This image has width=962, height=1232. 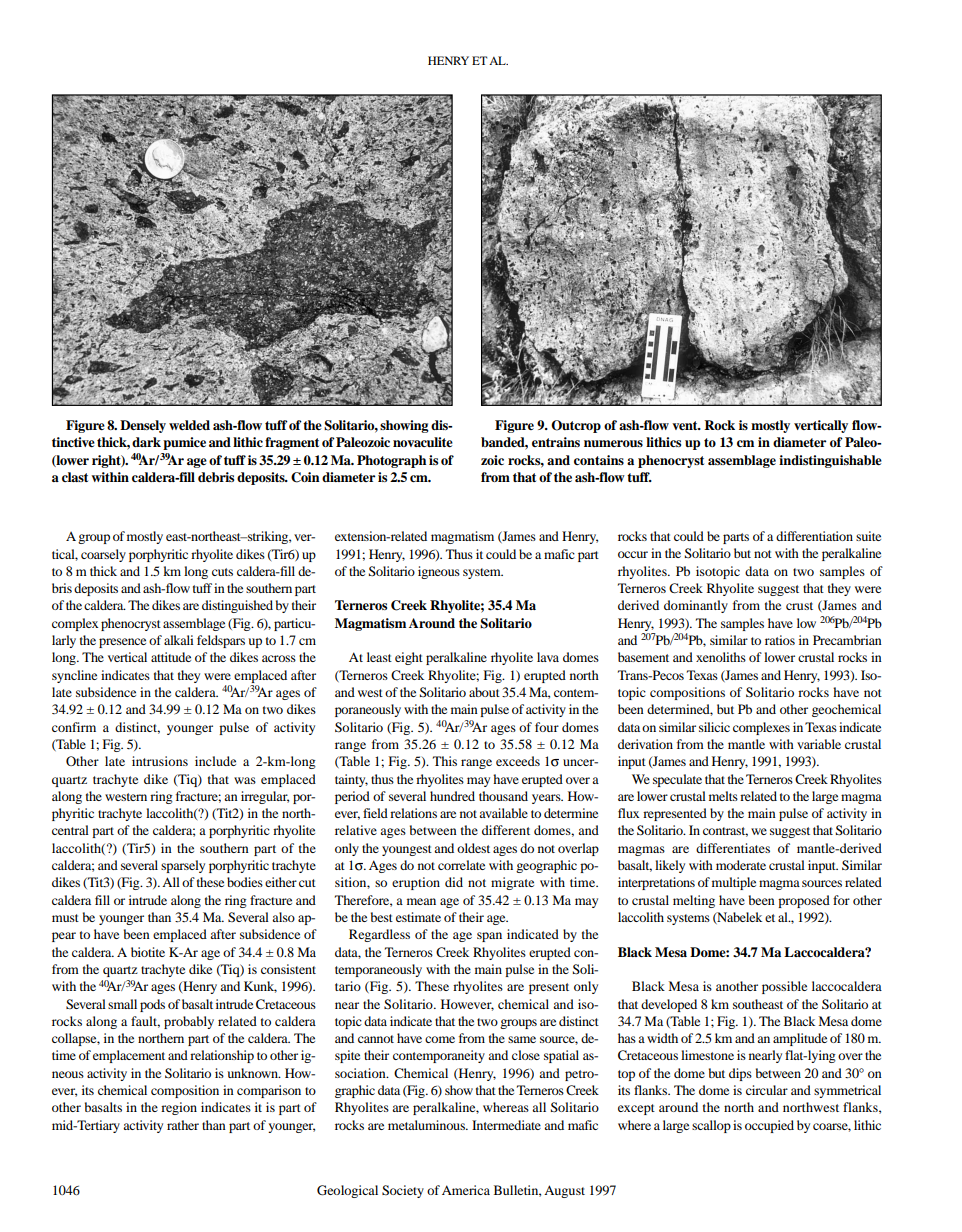 What do you see at coordinates (780, 640) in the image?
I see `ratios` at bounding box center [780, 640].
